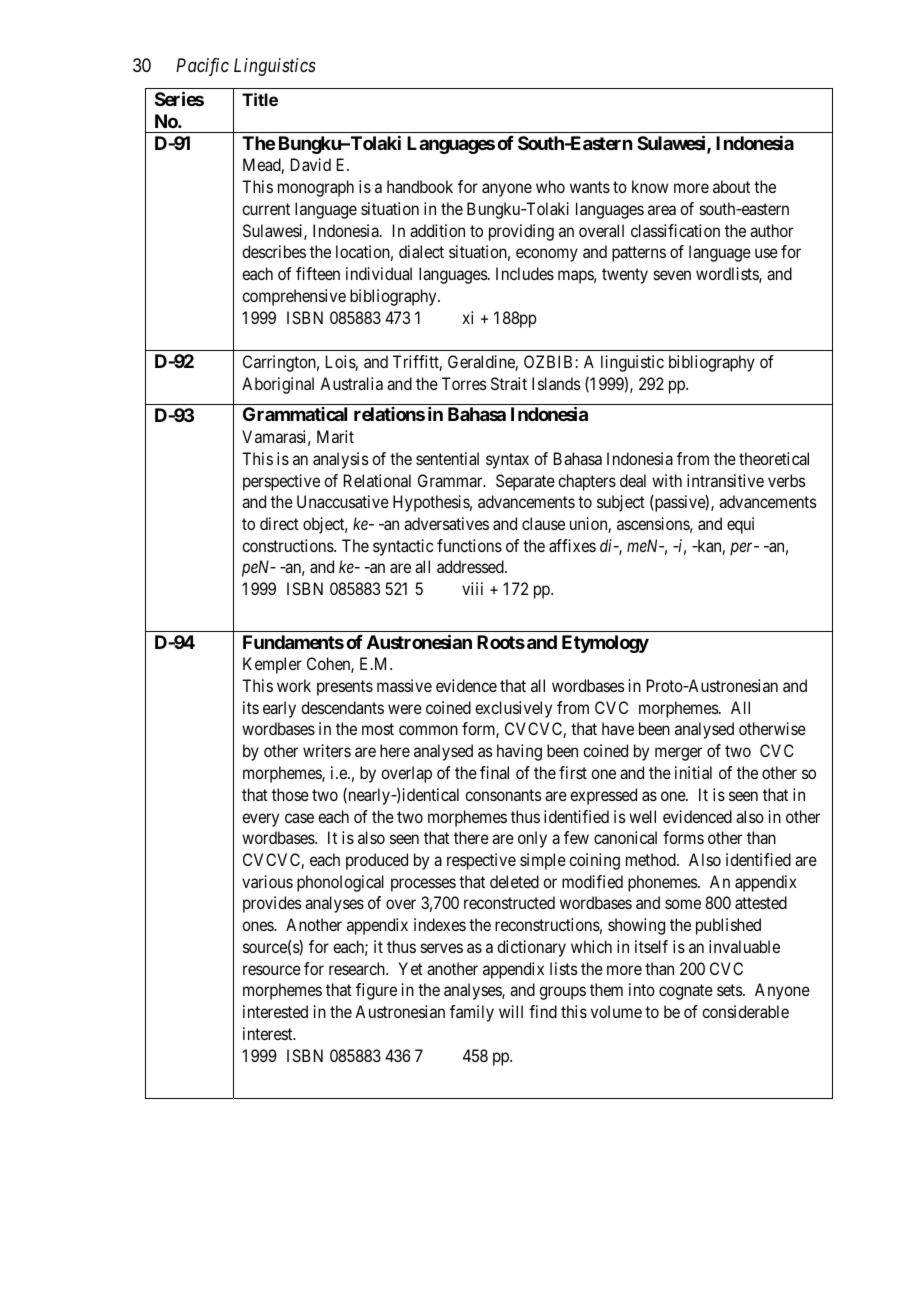 This screenshot has height=1308, width=924. Describe the element at coordinates (278, 385) in the screenshot. I see `Aboriginal` at that location.
